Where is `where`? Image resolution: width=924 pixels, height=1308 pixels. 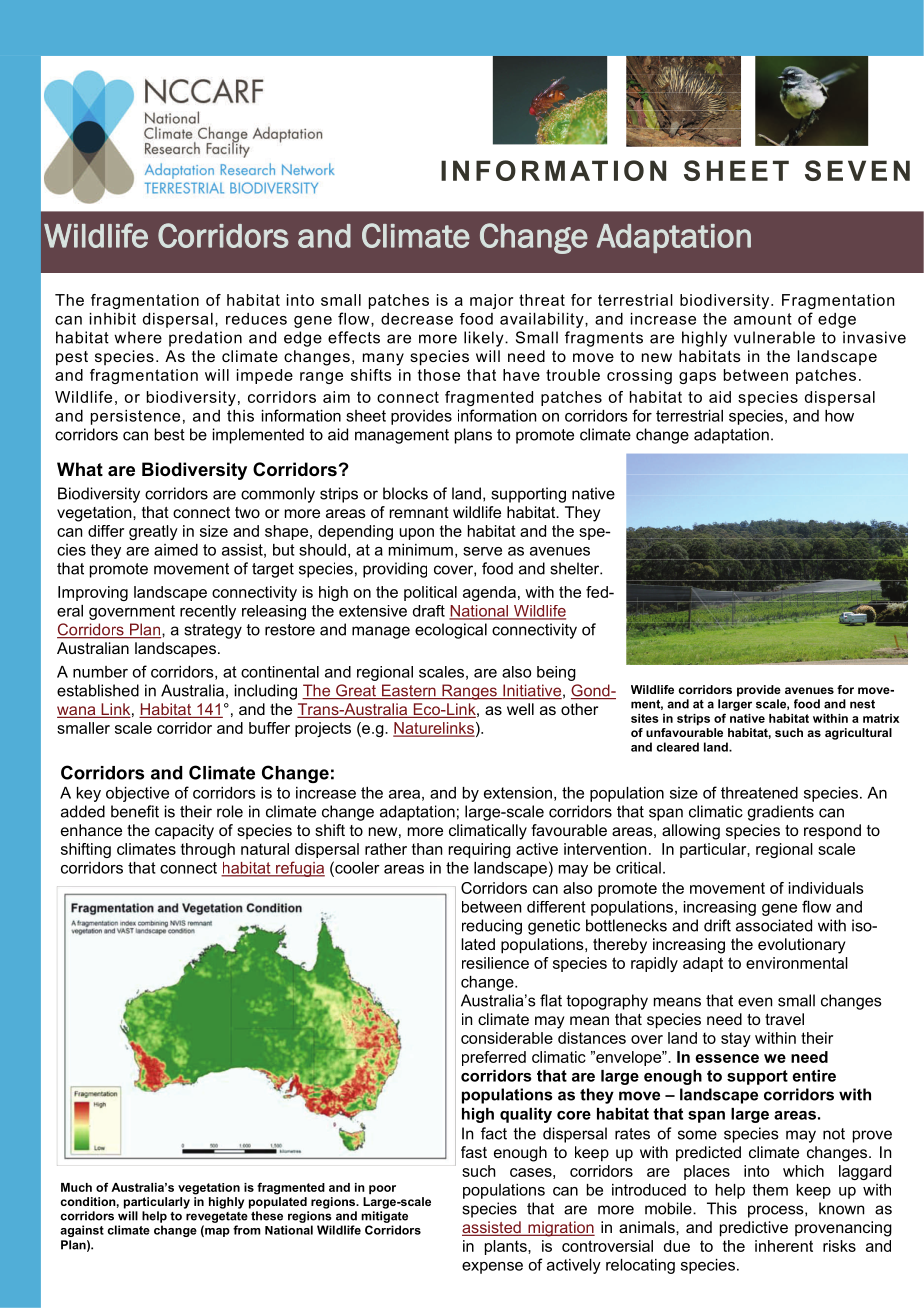
where is located at coordinates (138, 337).
